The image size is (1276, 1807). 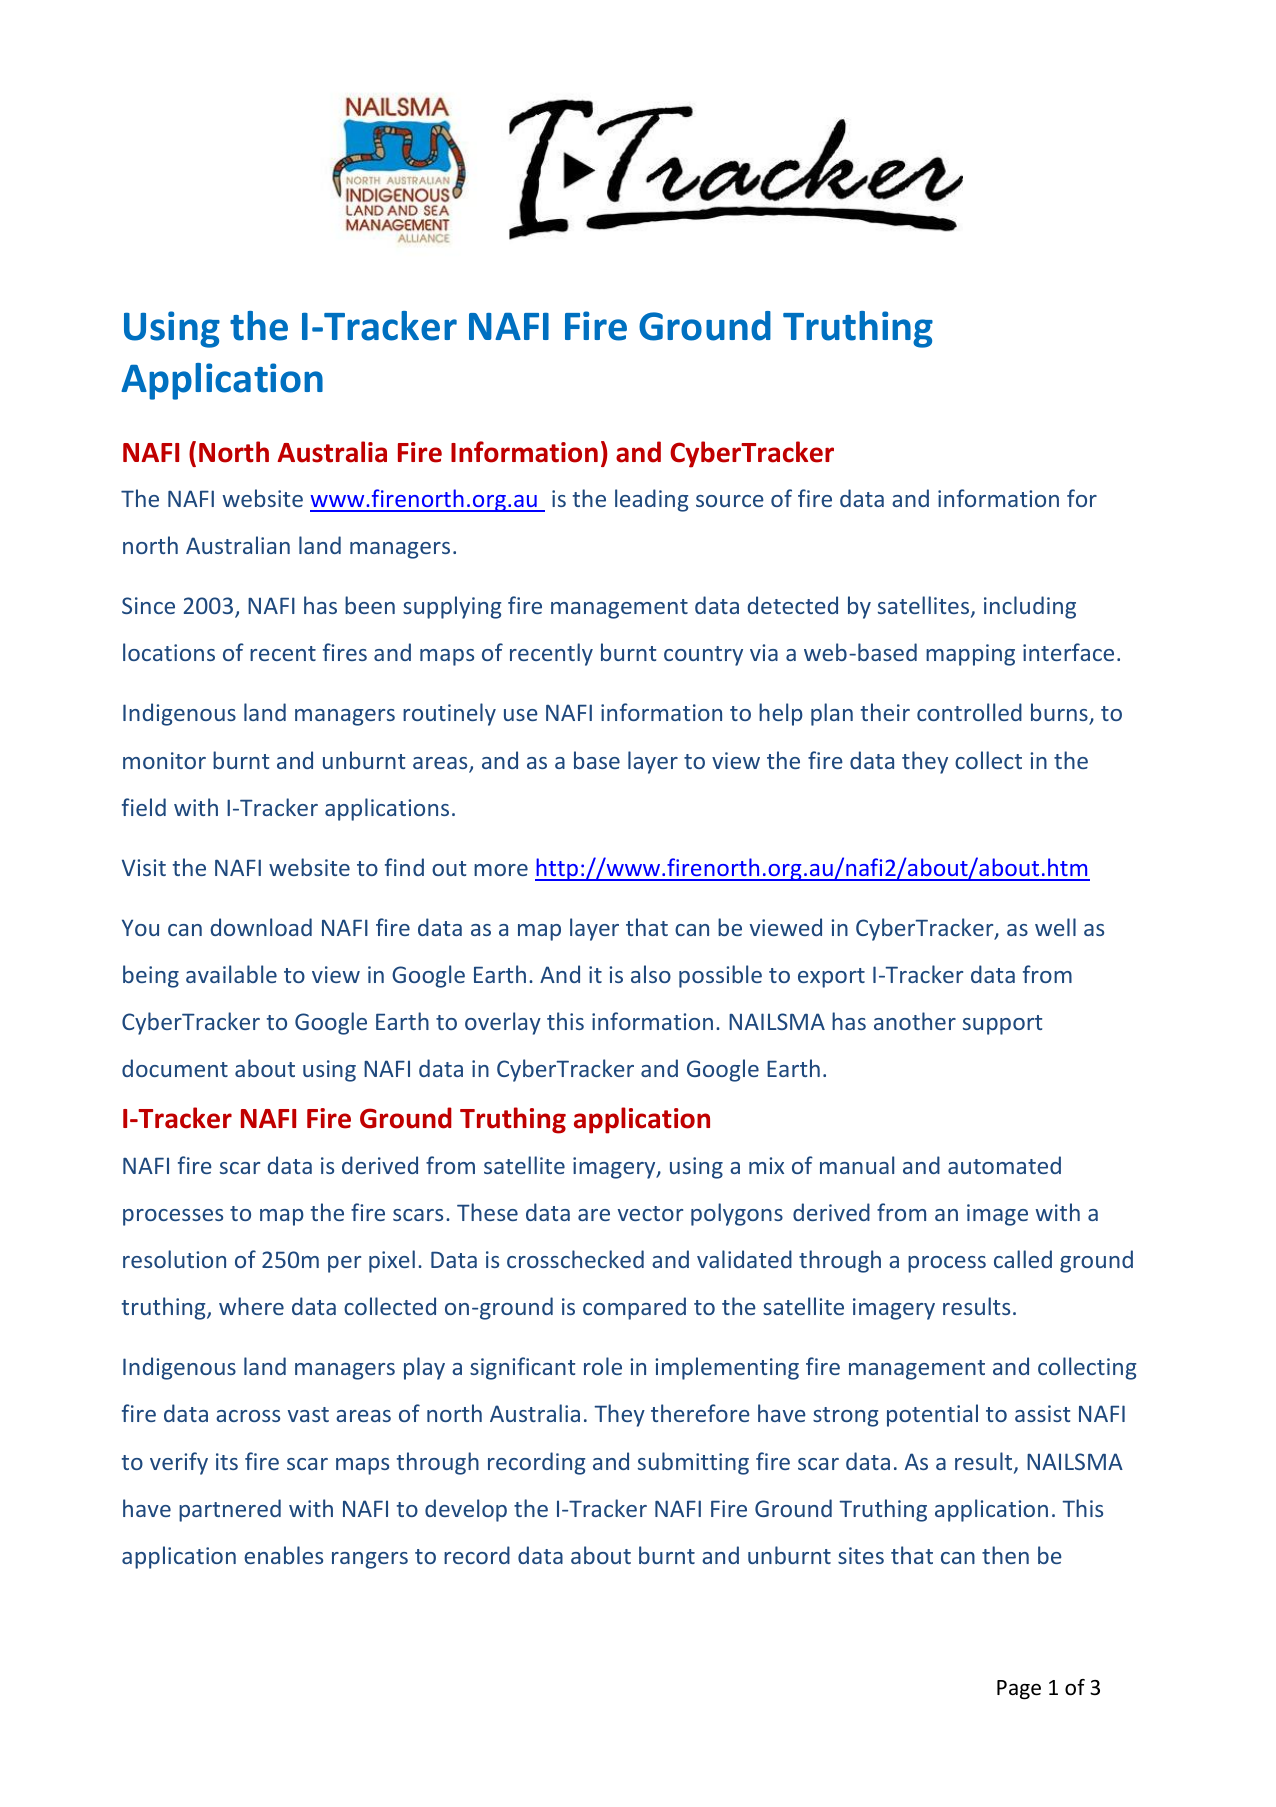 What do you see at coordinates (148, 605) in the screenshot?
I see `Since` at bounding box center [148, 605].
